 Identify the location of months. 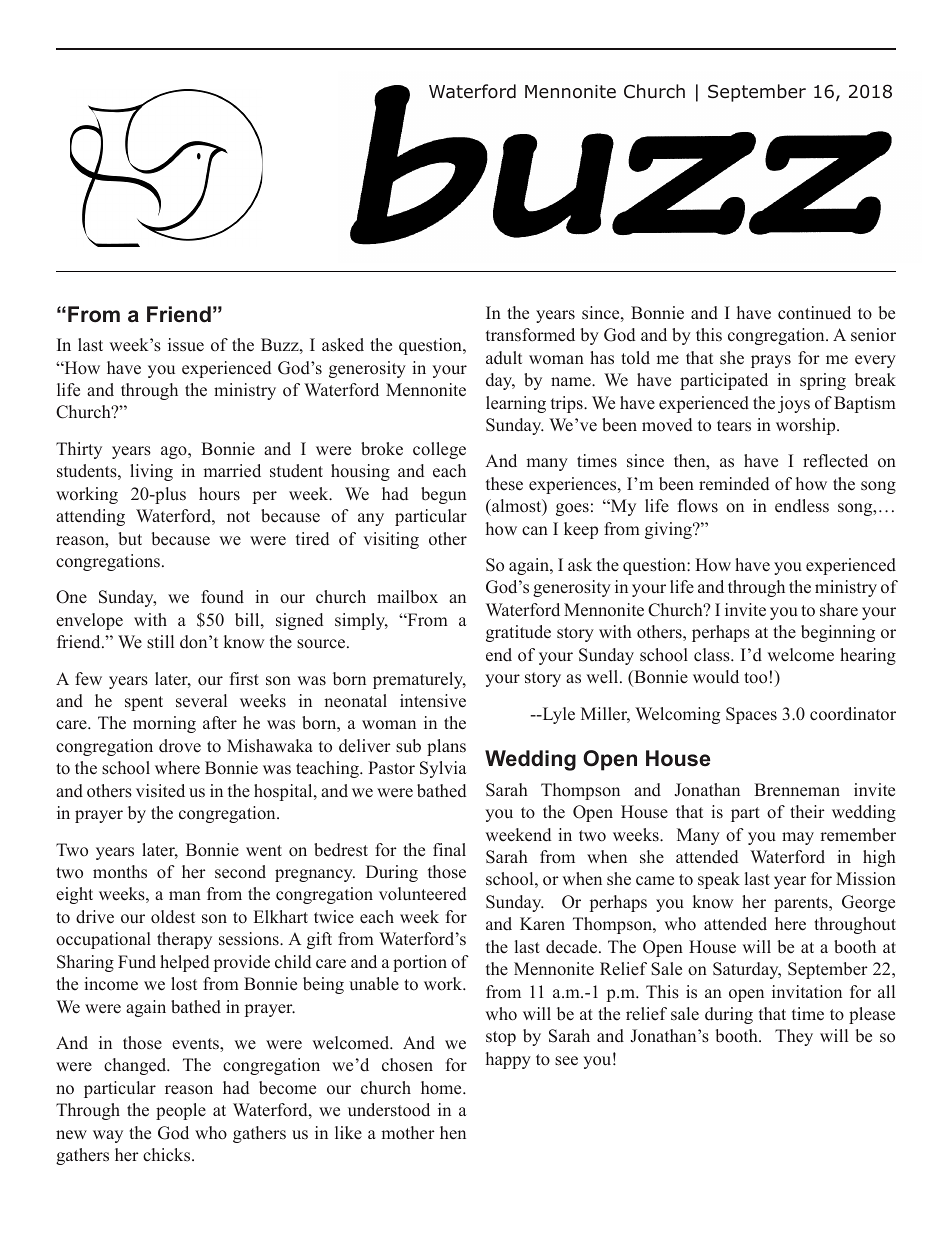
(120, 872).
